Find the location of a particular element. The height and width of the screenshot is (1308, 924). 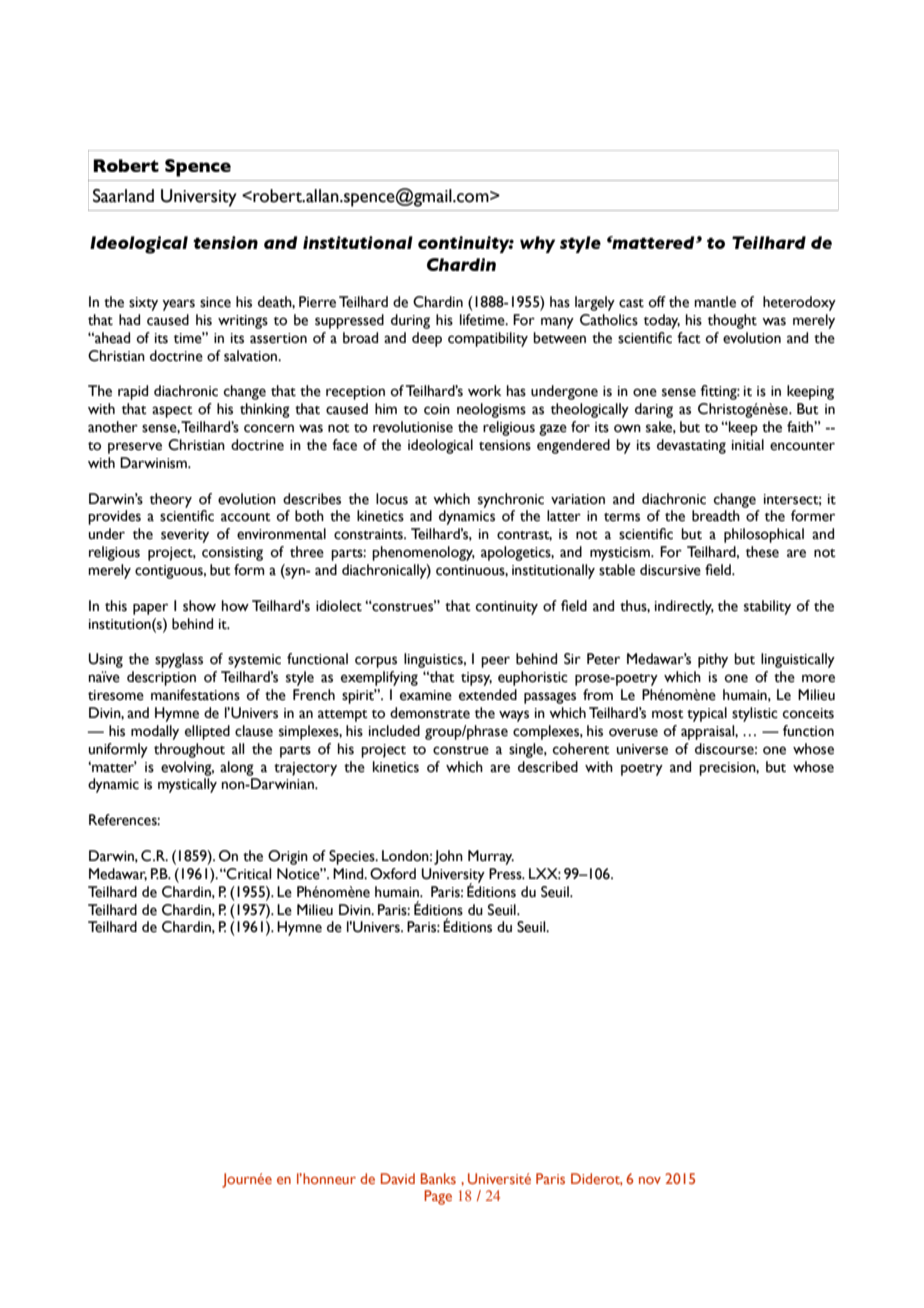

along is located at coordinates (237, 768).
